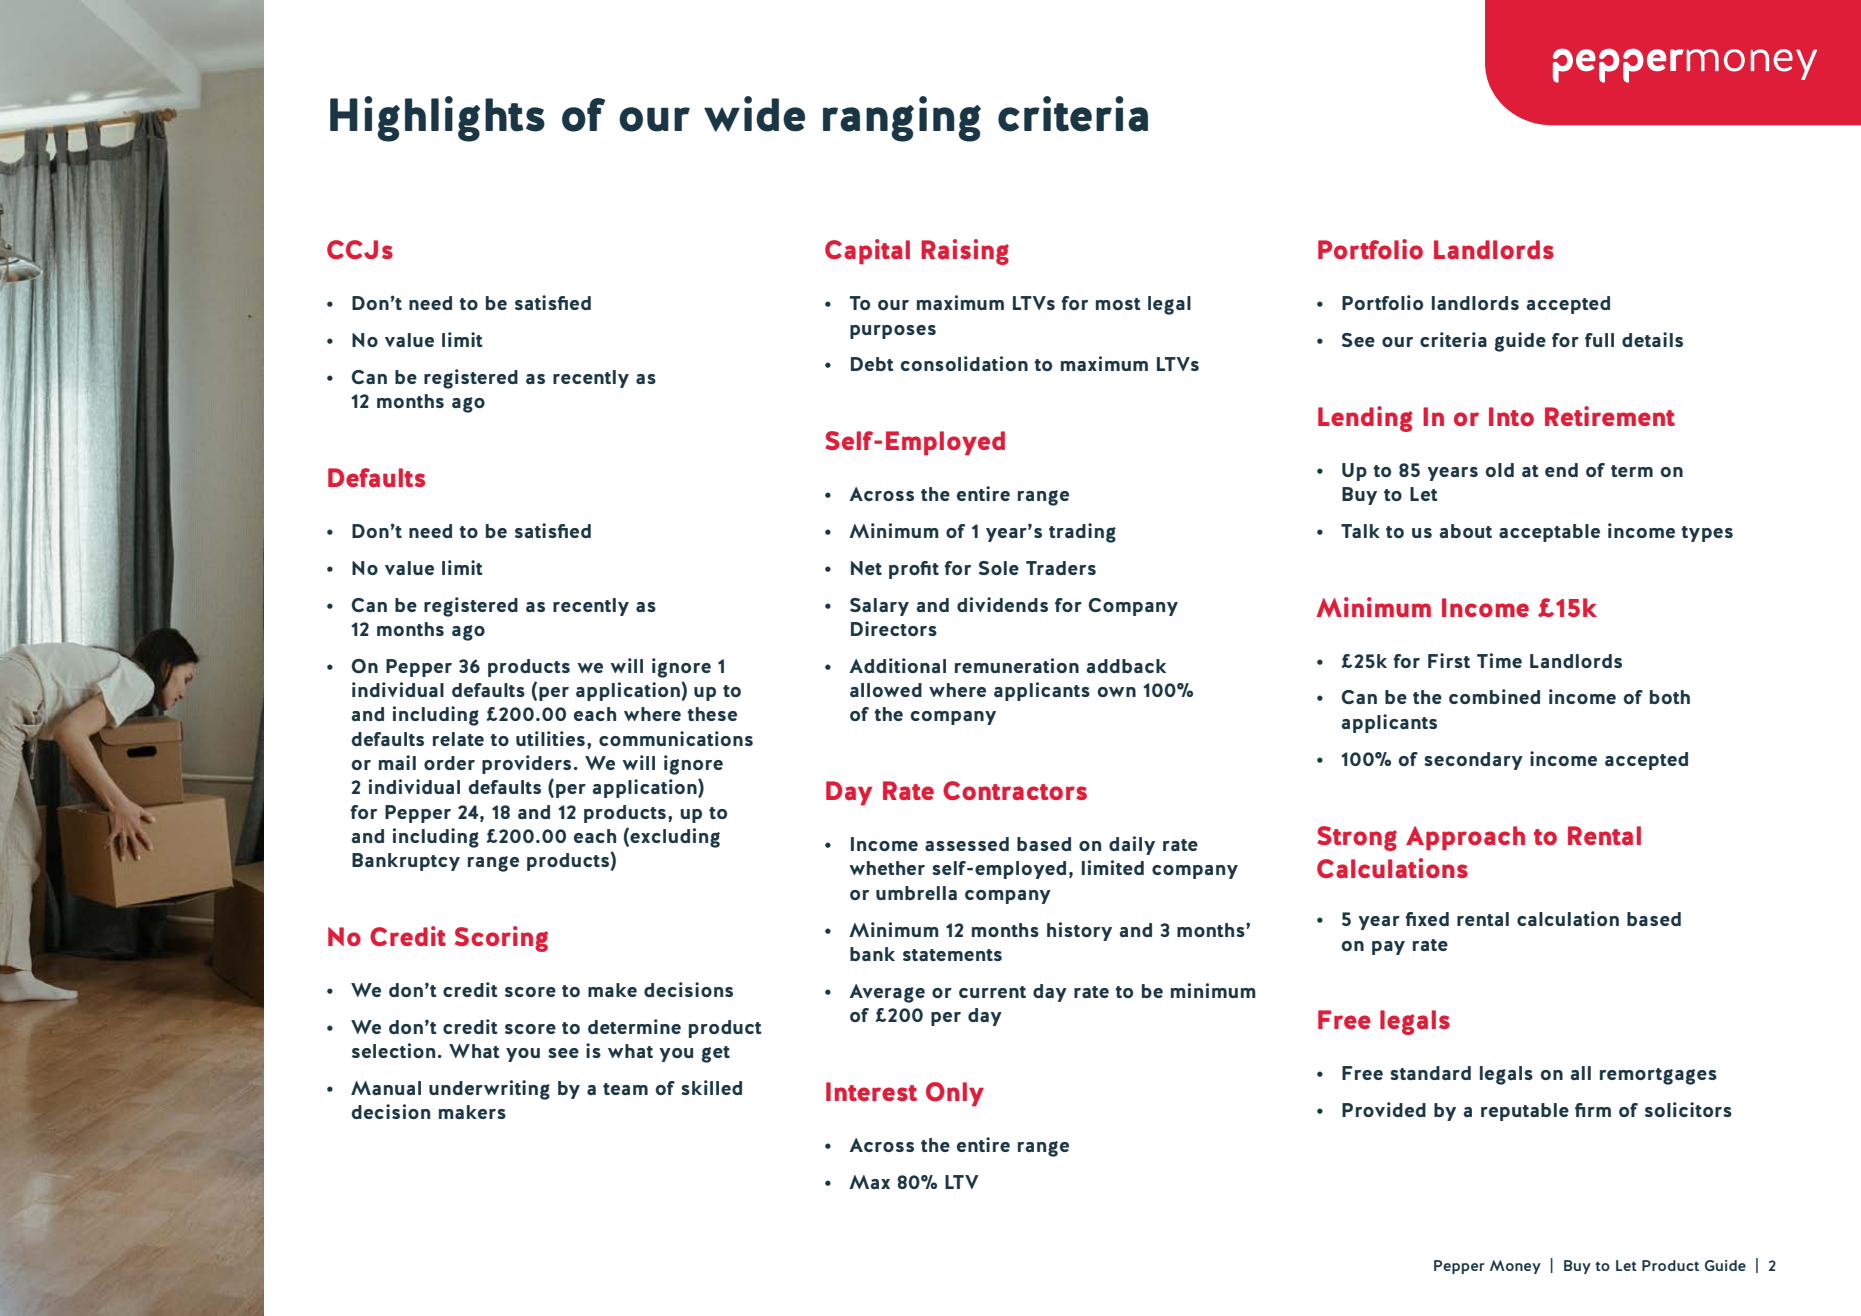  What do you see at coordinates (902, 119) in the screenshot?
I see `ranging` at bounding box center [902, 119].
